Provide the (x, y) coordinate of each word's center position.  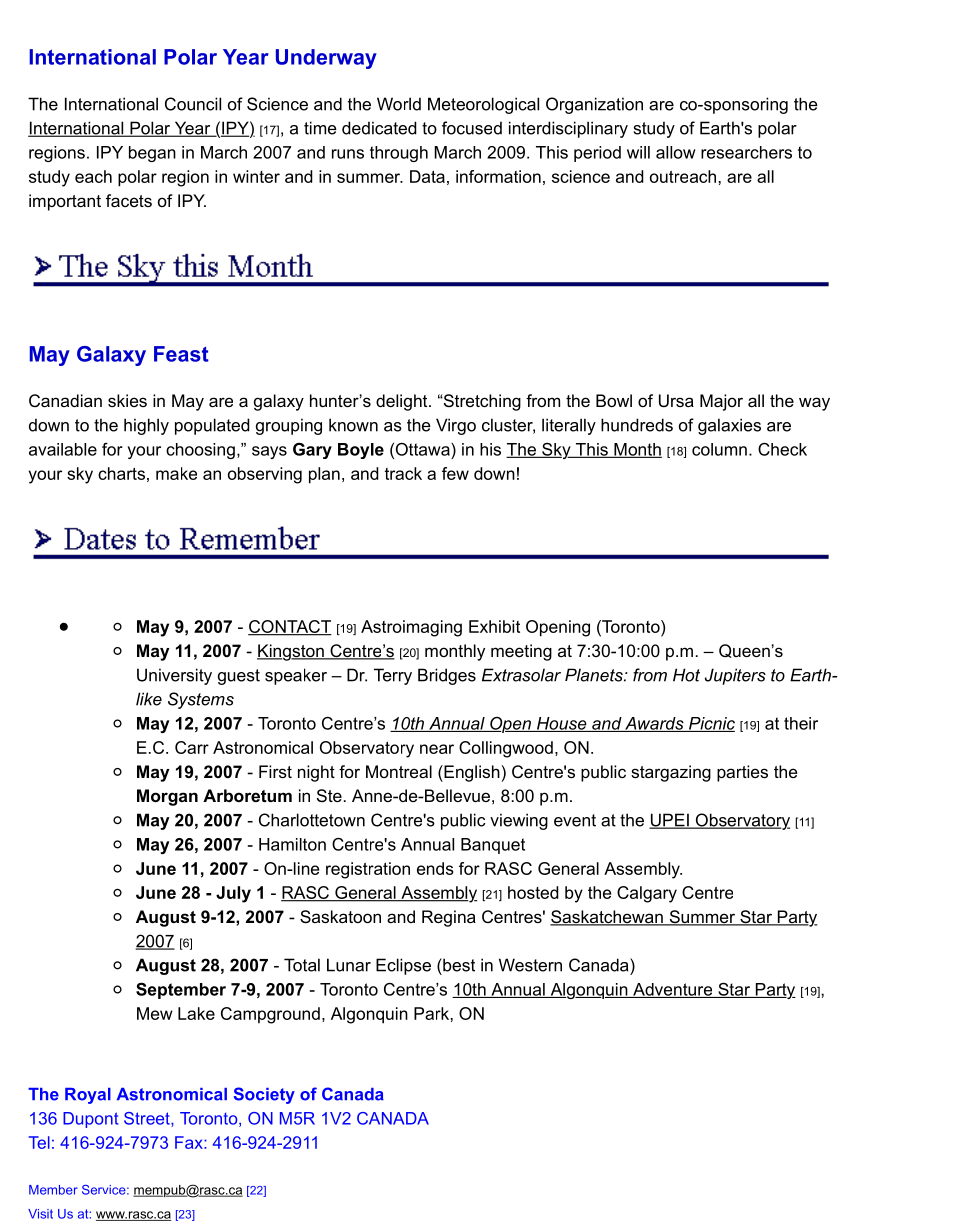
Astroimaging (411, 628)
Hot (686, 675)
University (174, 676)
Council (193, 104)
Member (53, 1190)
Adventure (673, 990)
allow (676, 152)
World (399, 104)
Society (264, 1095)
